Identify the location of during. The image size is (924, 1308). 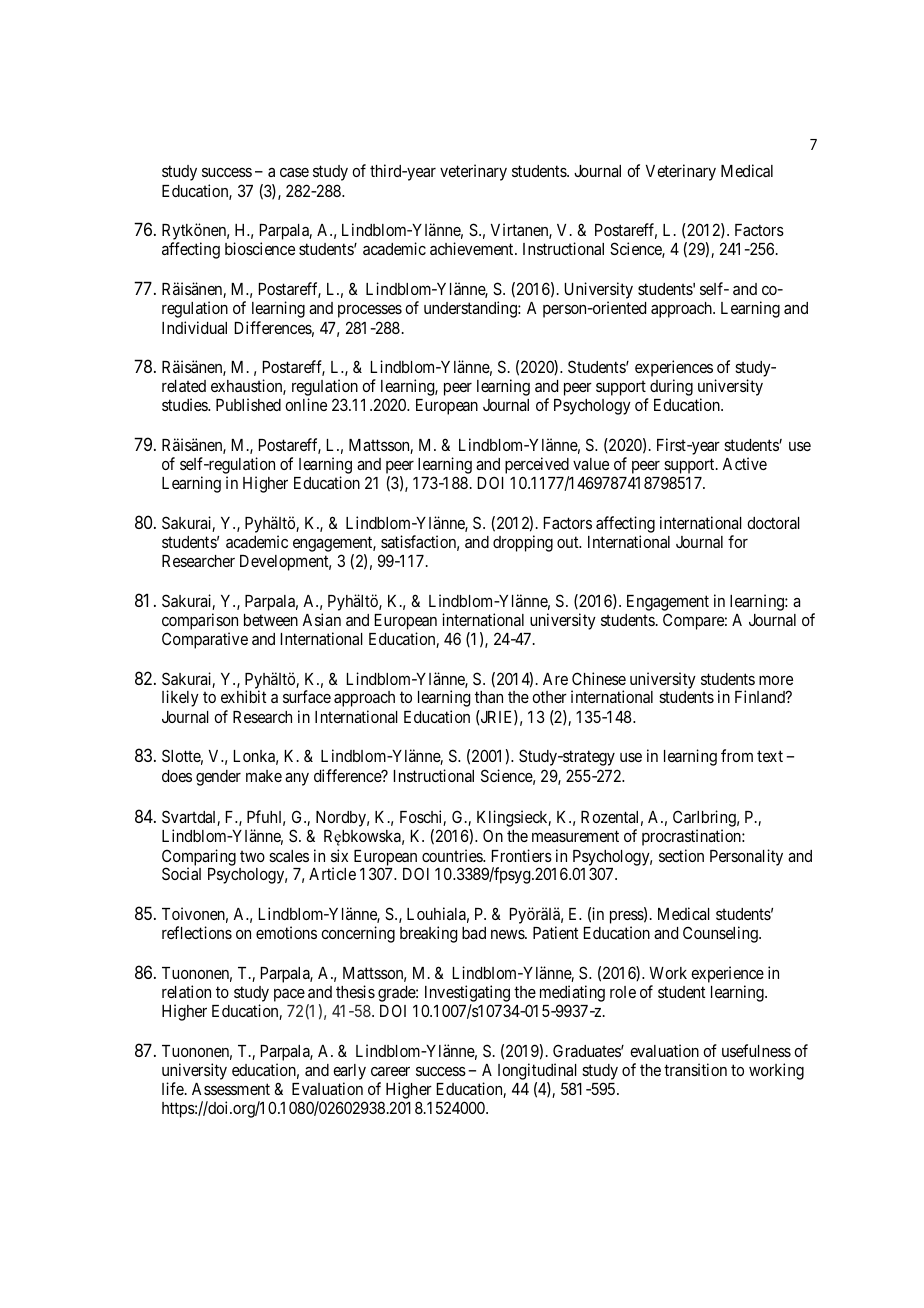
(670, 389).
